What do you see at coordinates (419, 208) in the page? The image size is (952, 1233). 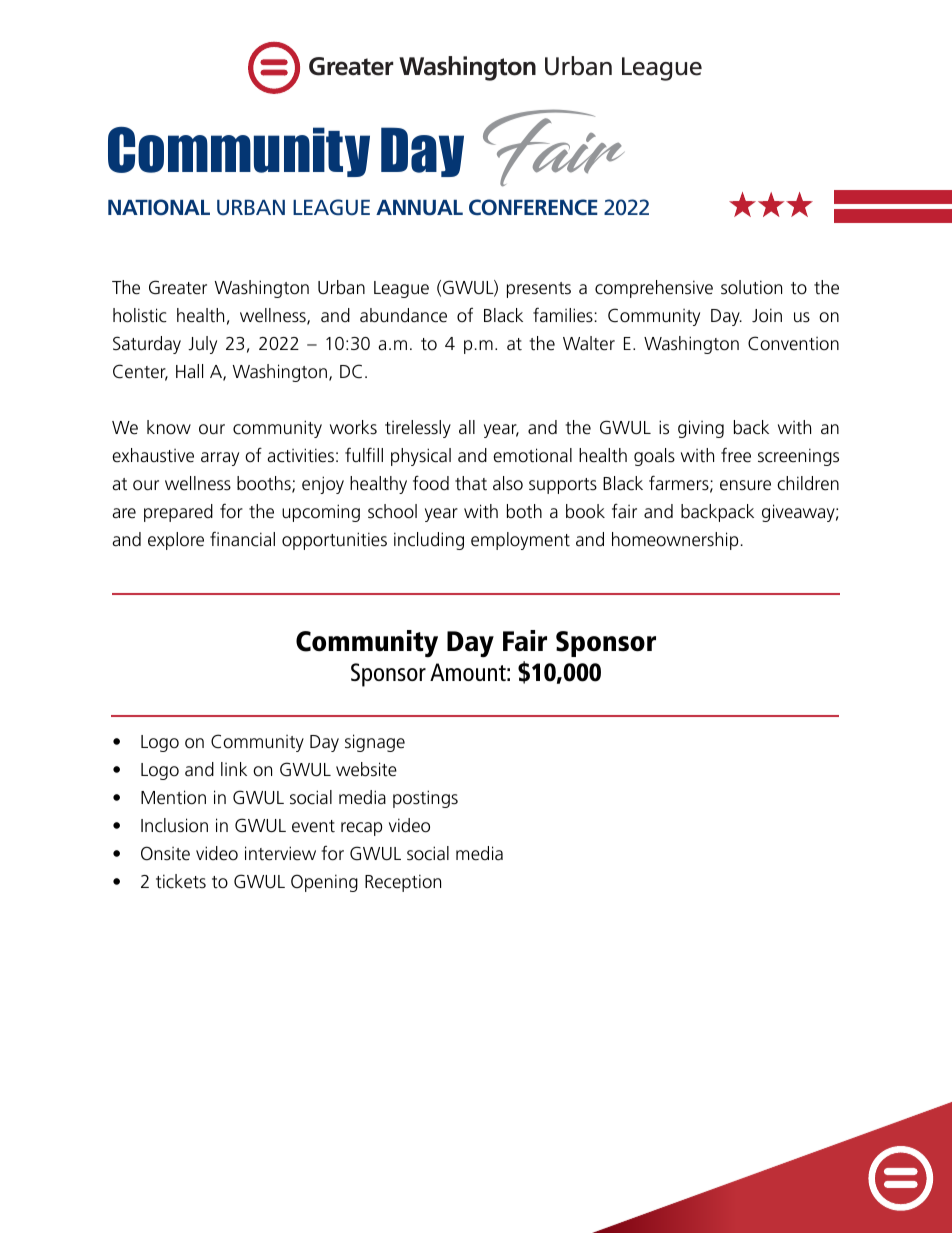 I see `ANNUAL` at bounding box center [419, 208].
